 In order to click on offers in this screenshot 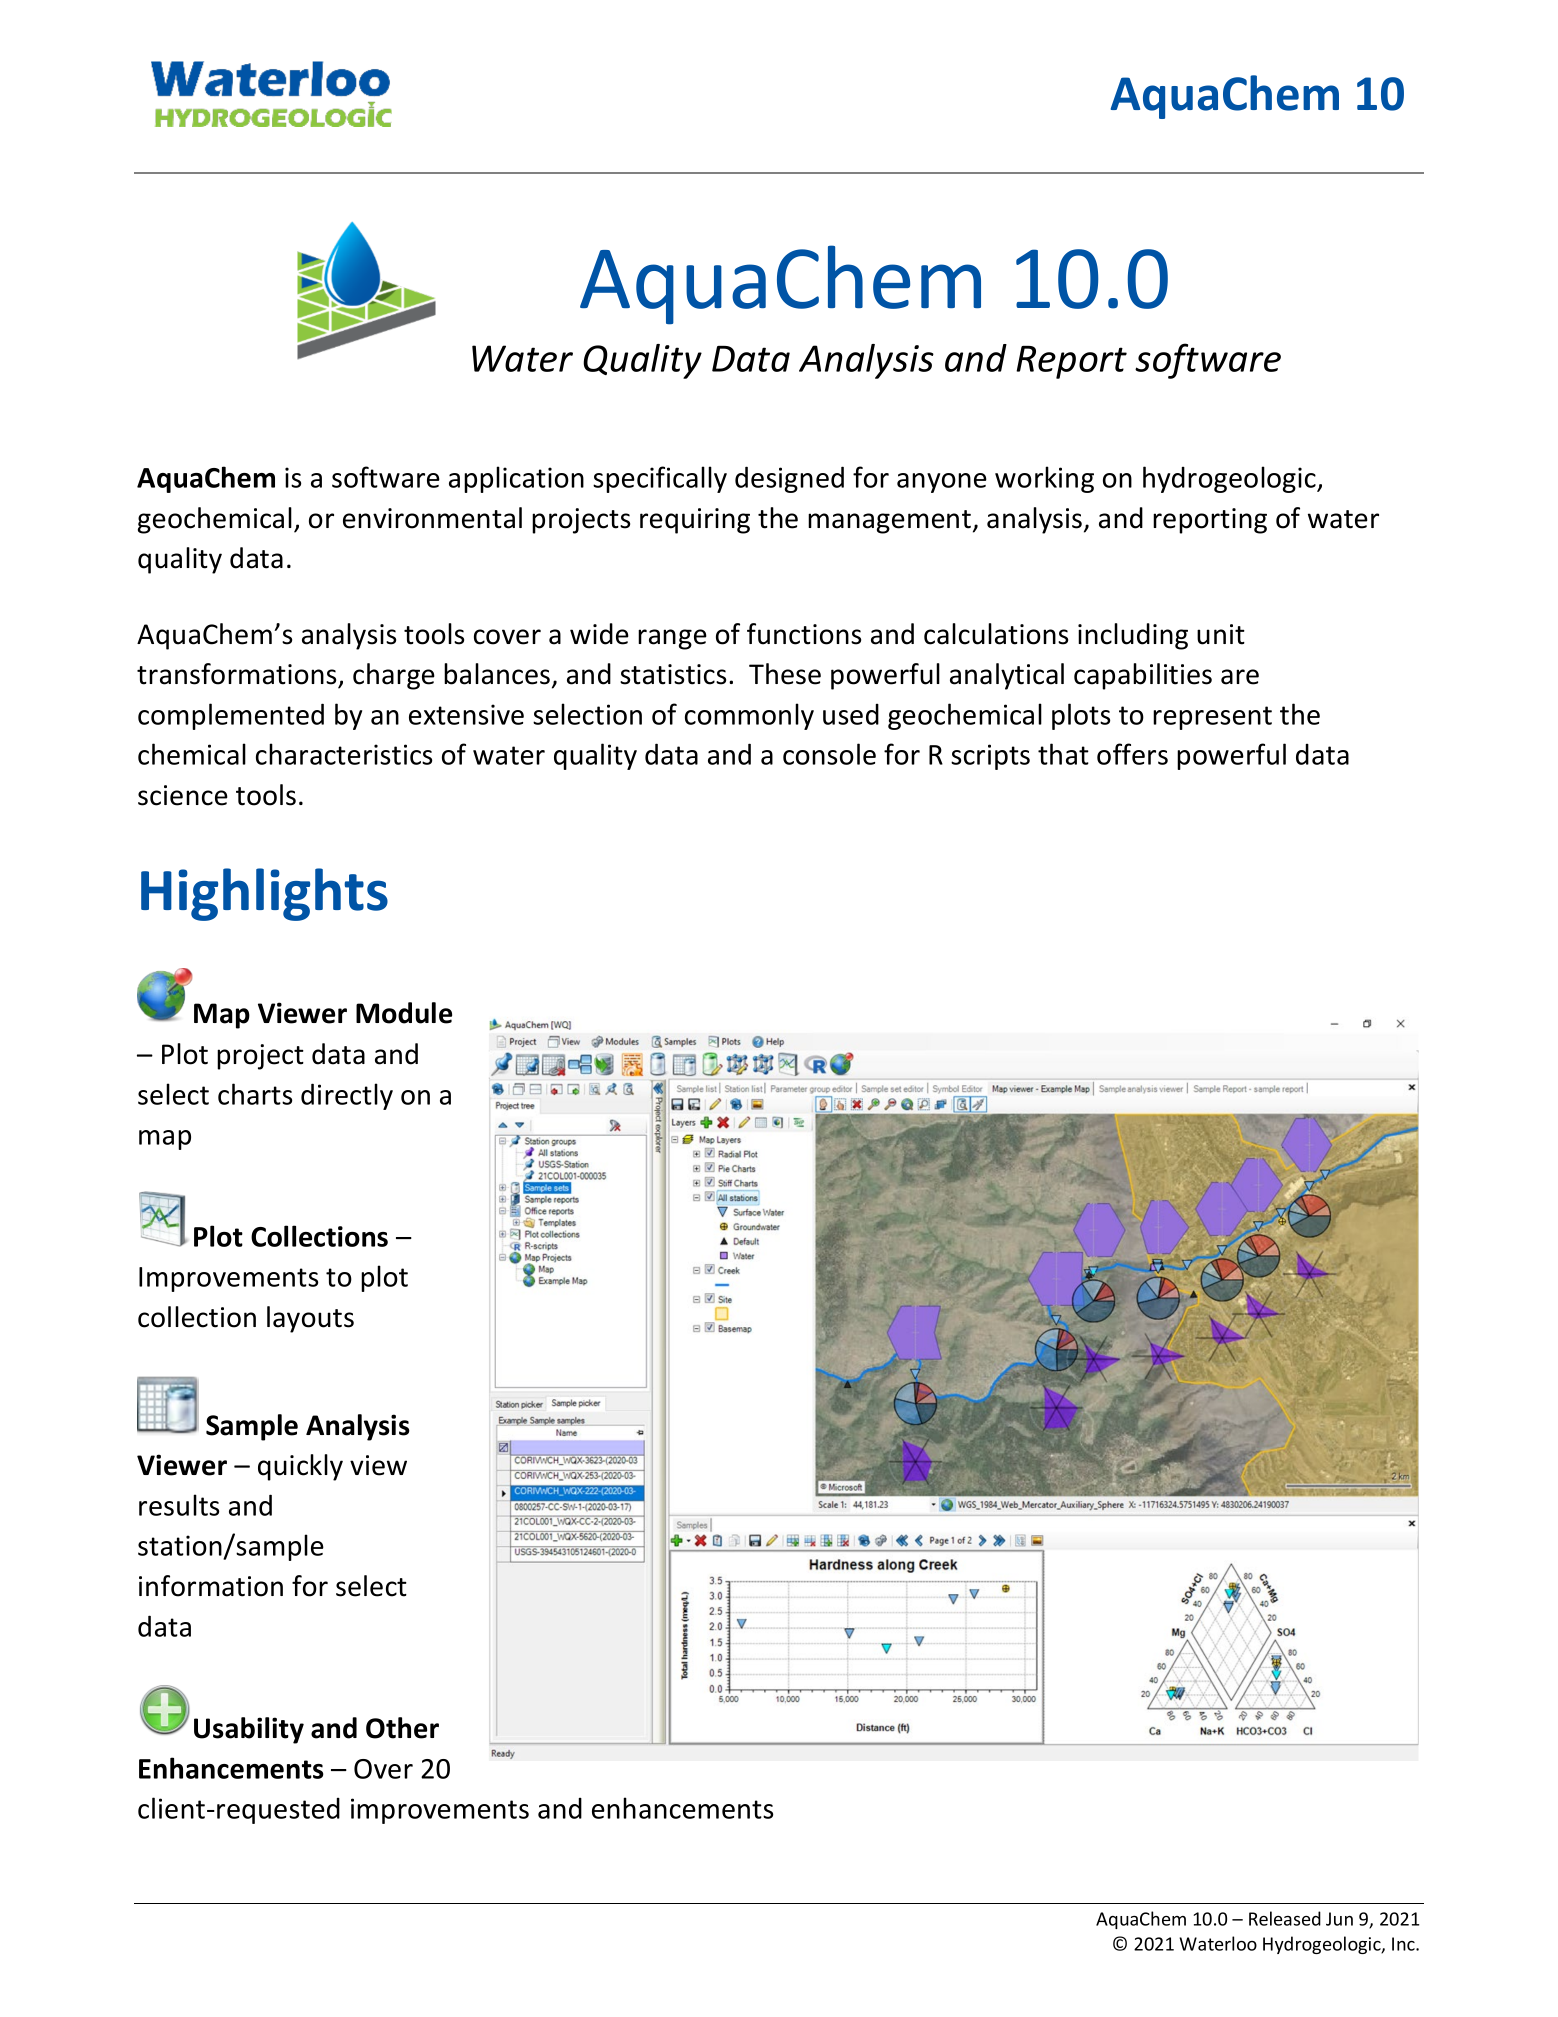, I will do `click(1132, 754)`.
